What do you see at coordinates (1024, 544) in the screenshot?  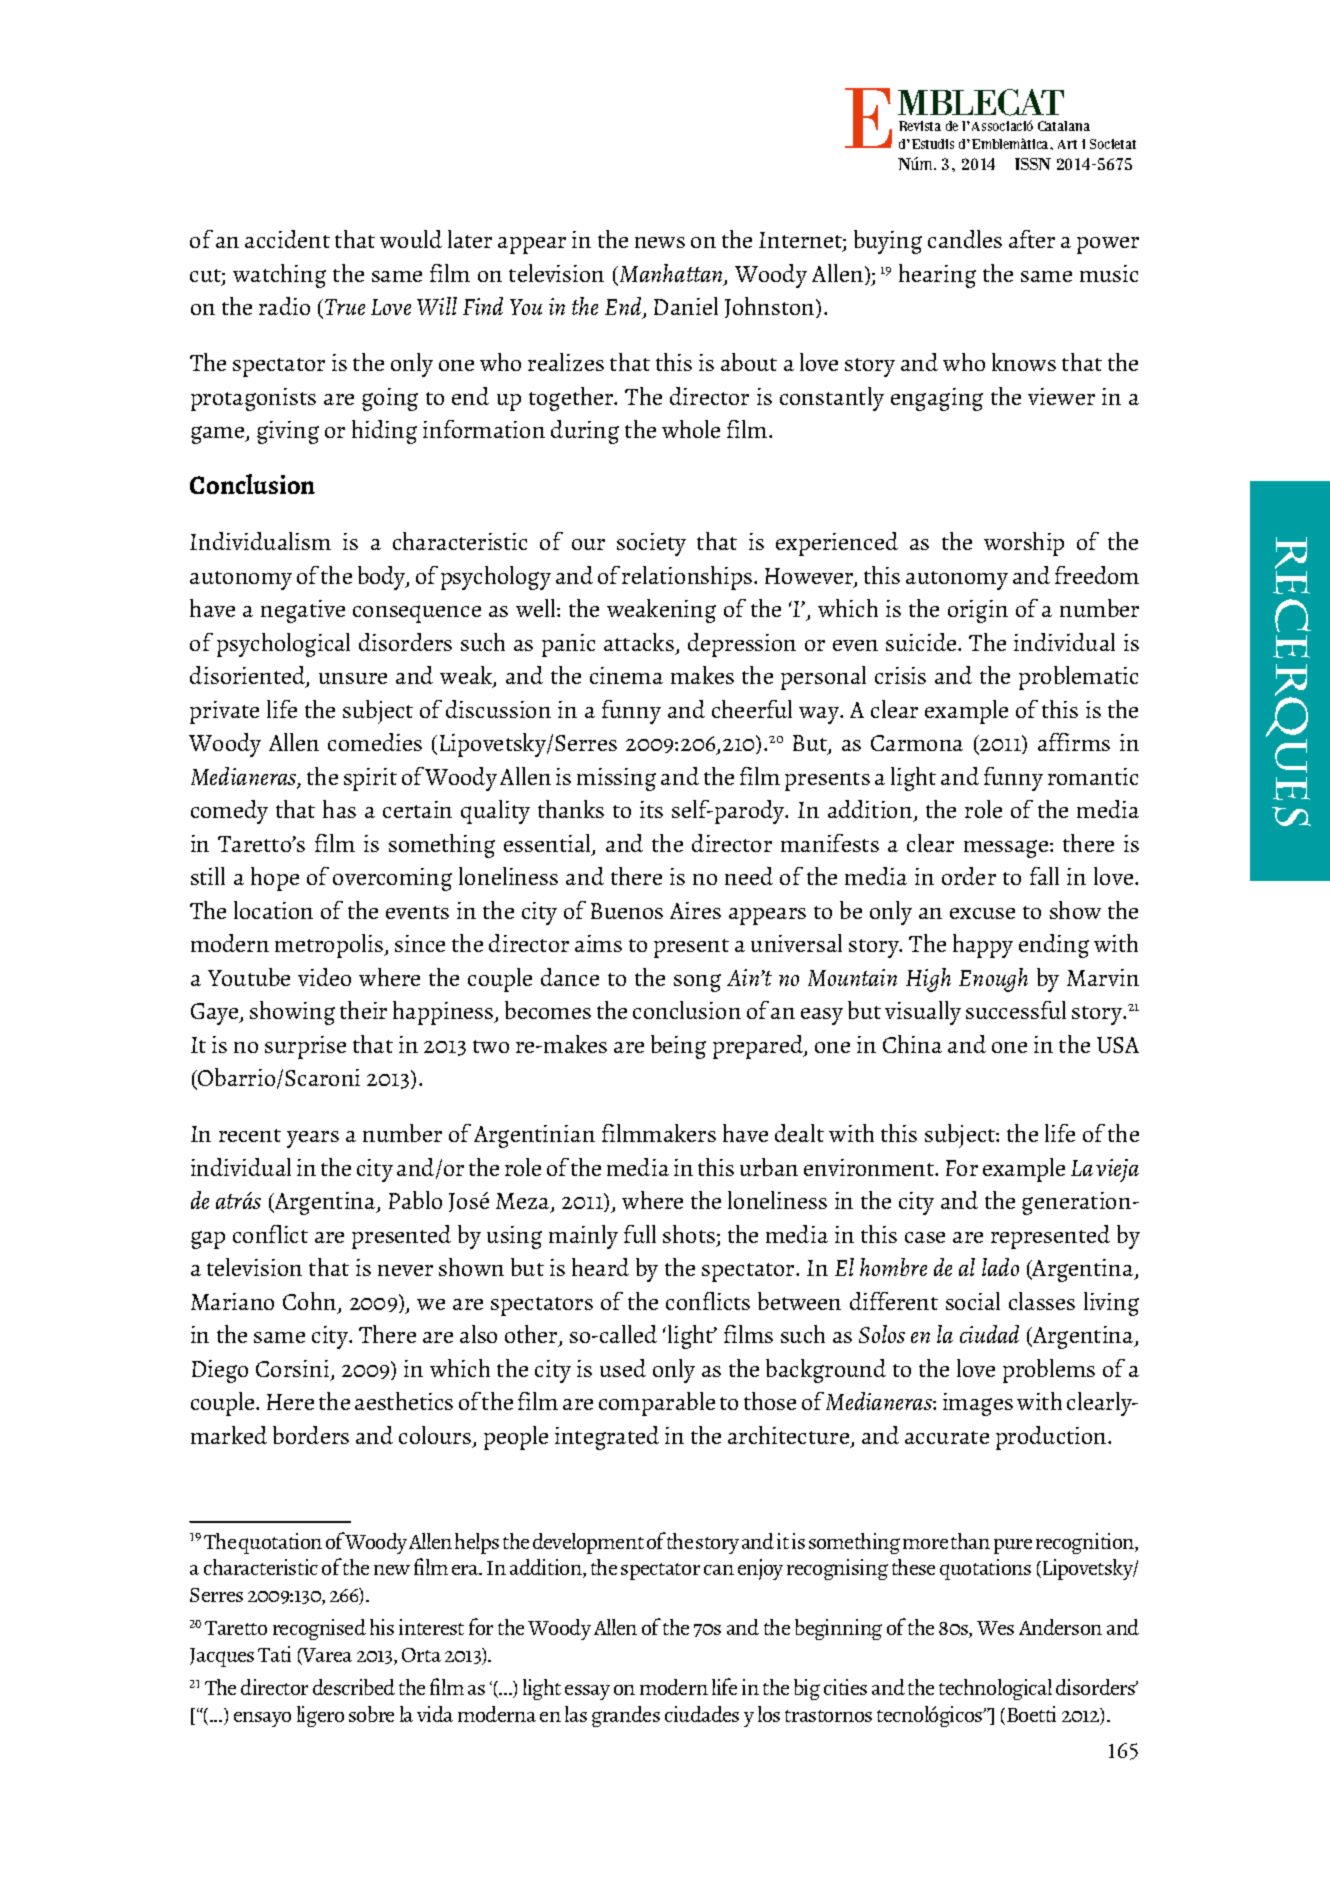 I see `worship` at bounding box center [1024, 544].
